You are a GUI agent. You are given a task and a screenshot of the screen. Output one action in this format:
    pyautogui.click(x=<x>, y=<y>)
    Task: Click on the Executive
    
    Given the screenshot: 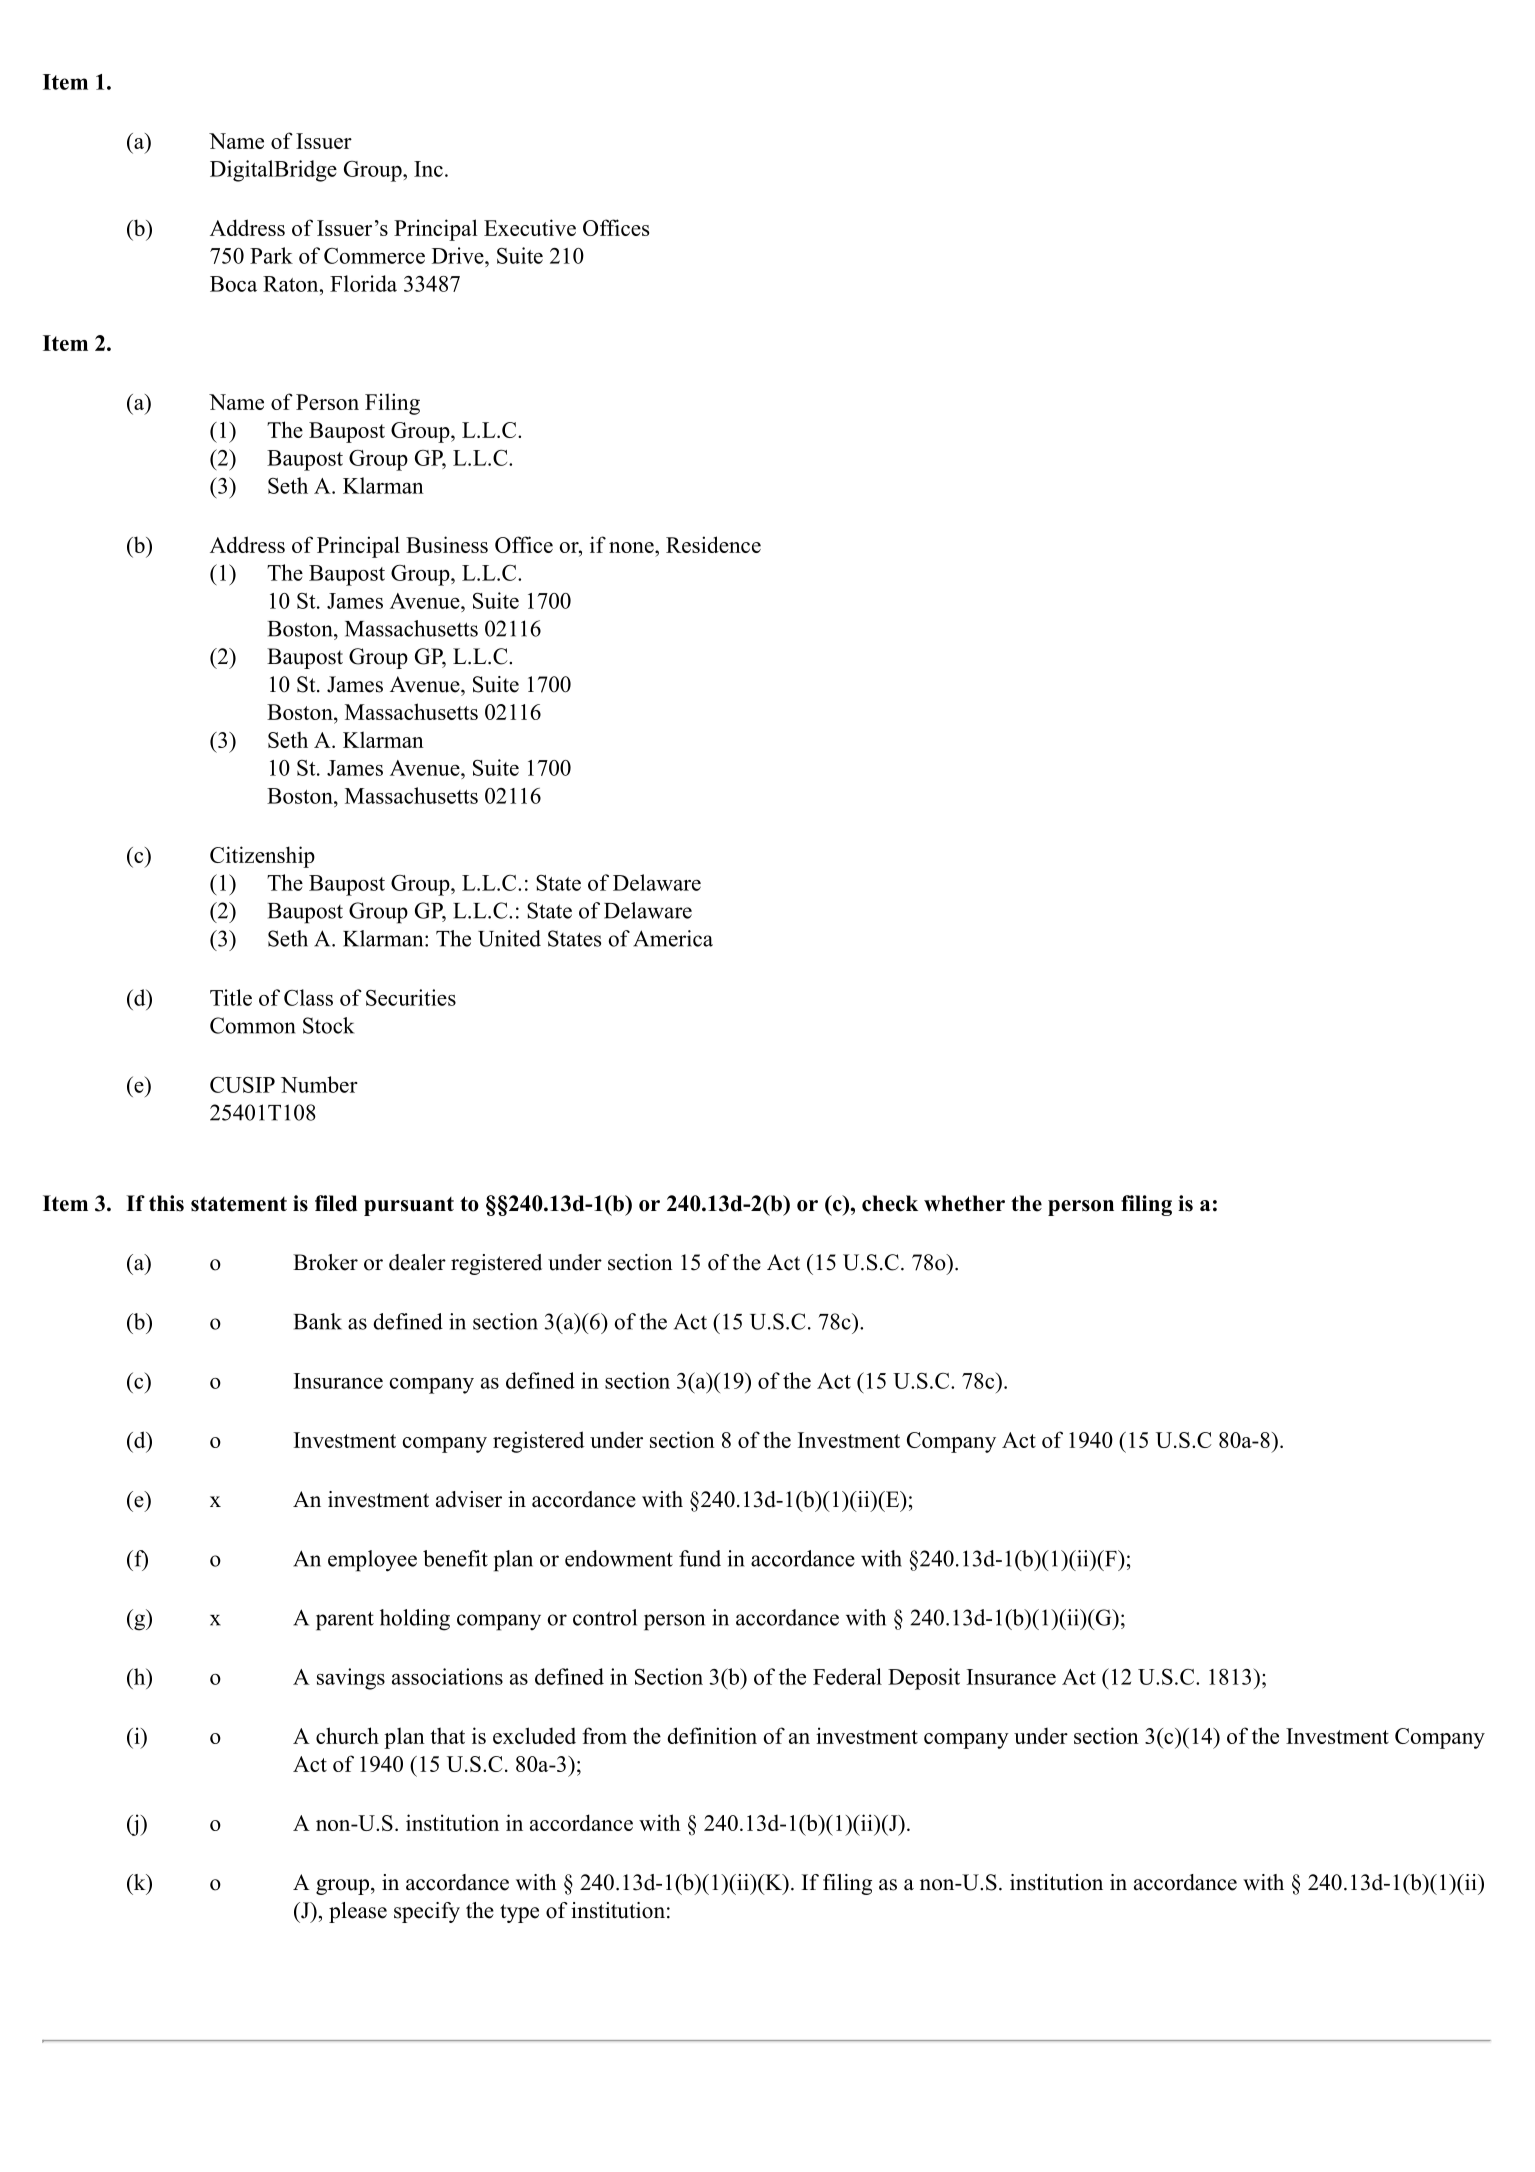 What is the action you would take?
    pyautogui.click(x=530, y=227)
